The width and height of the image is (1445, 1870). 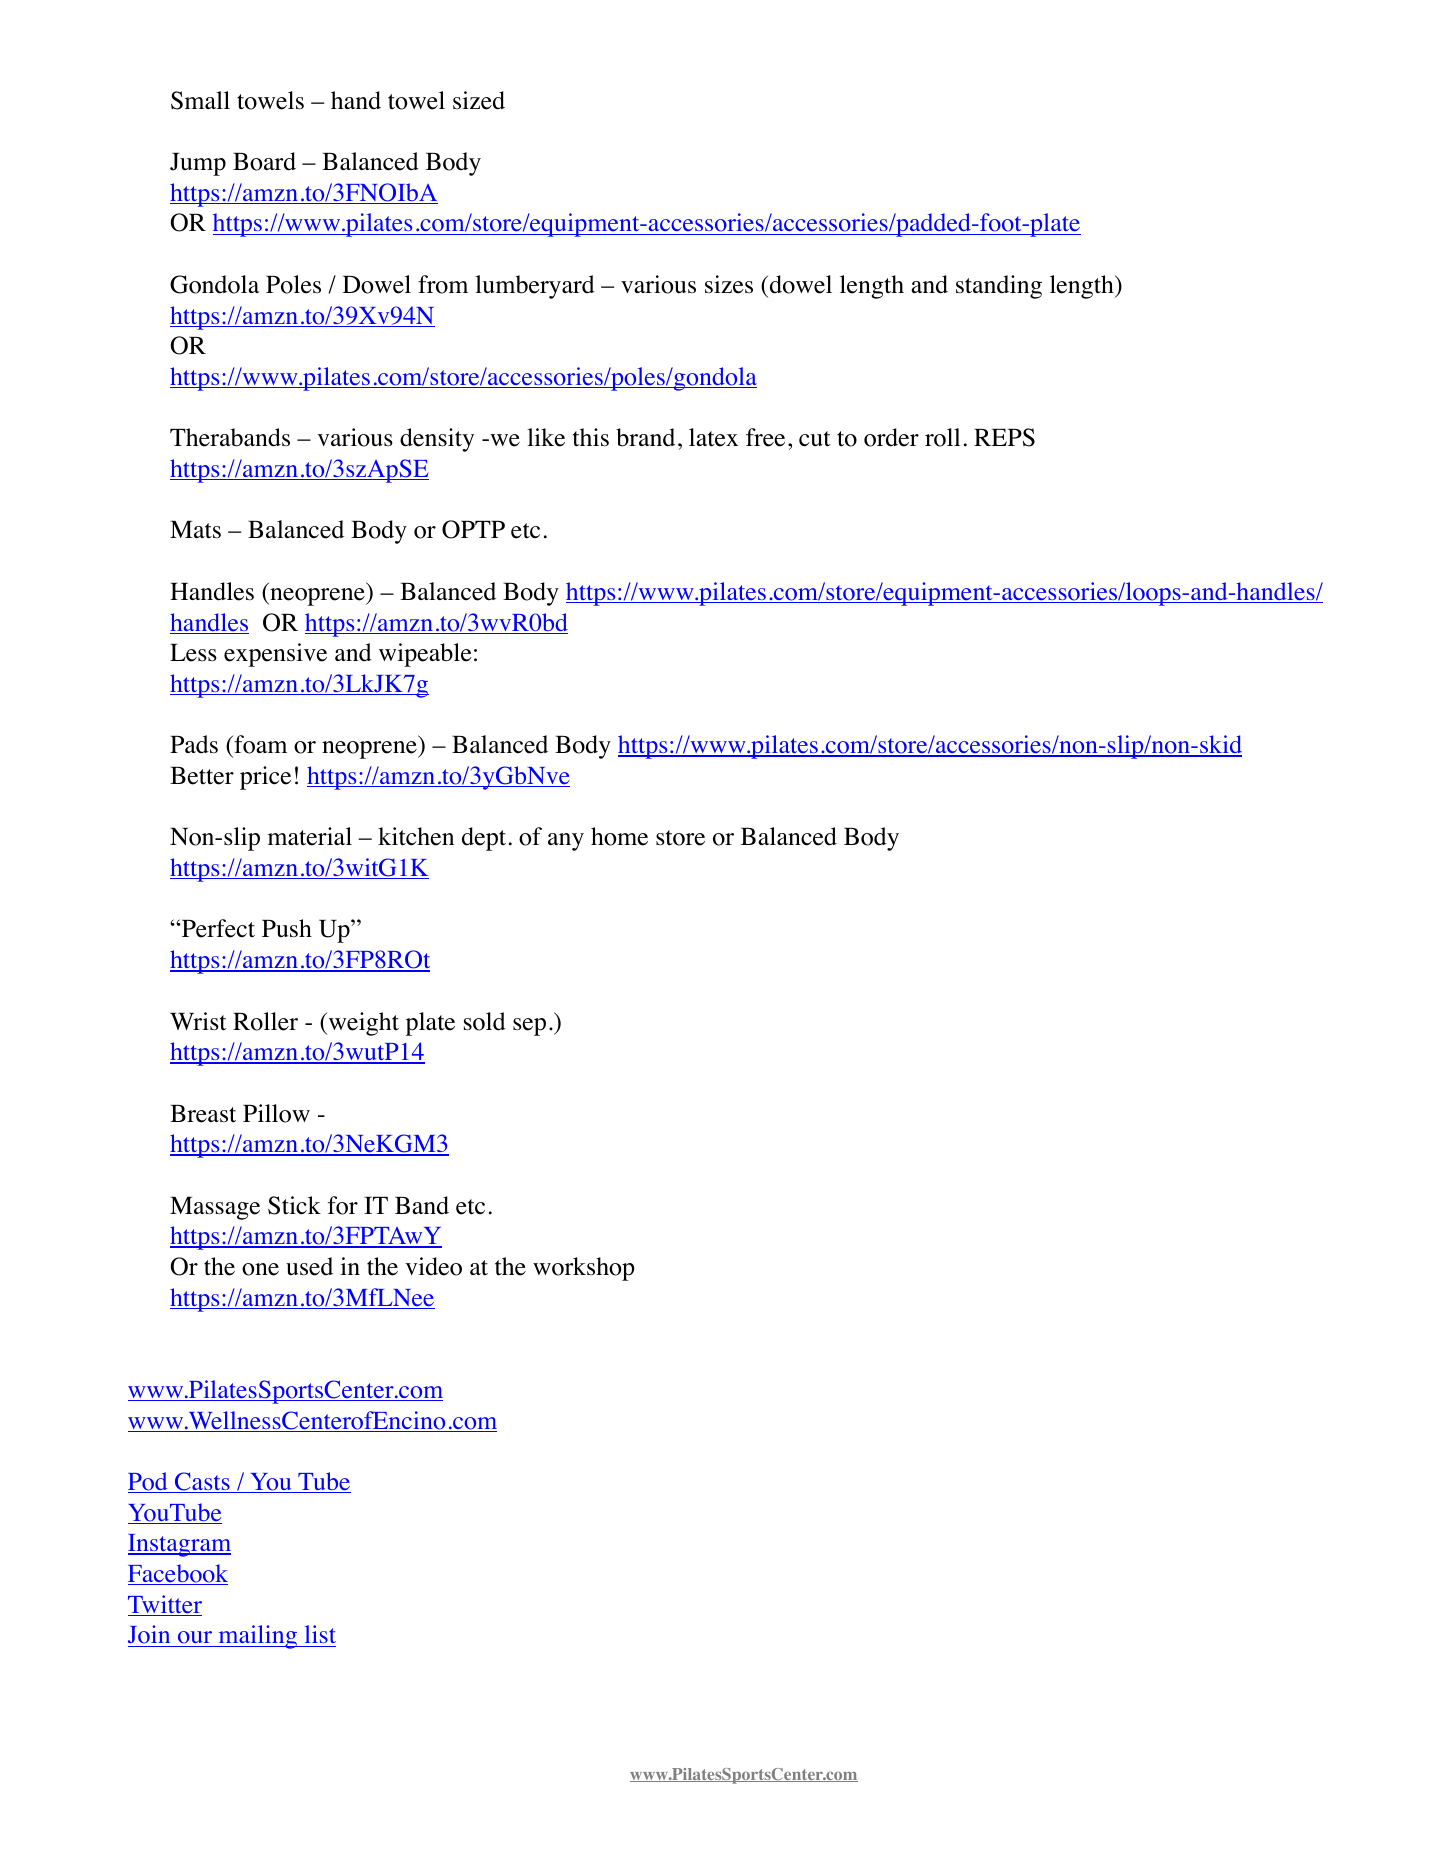 What do you see at coordinates (566, 842) in the image?
I see `any` at bounding box center [566, 842].
